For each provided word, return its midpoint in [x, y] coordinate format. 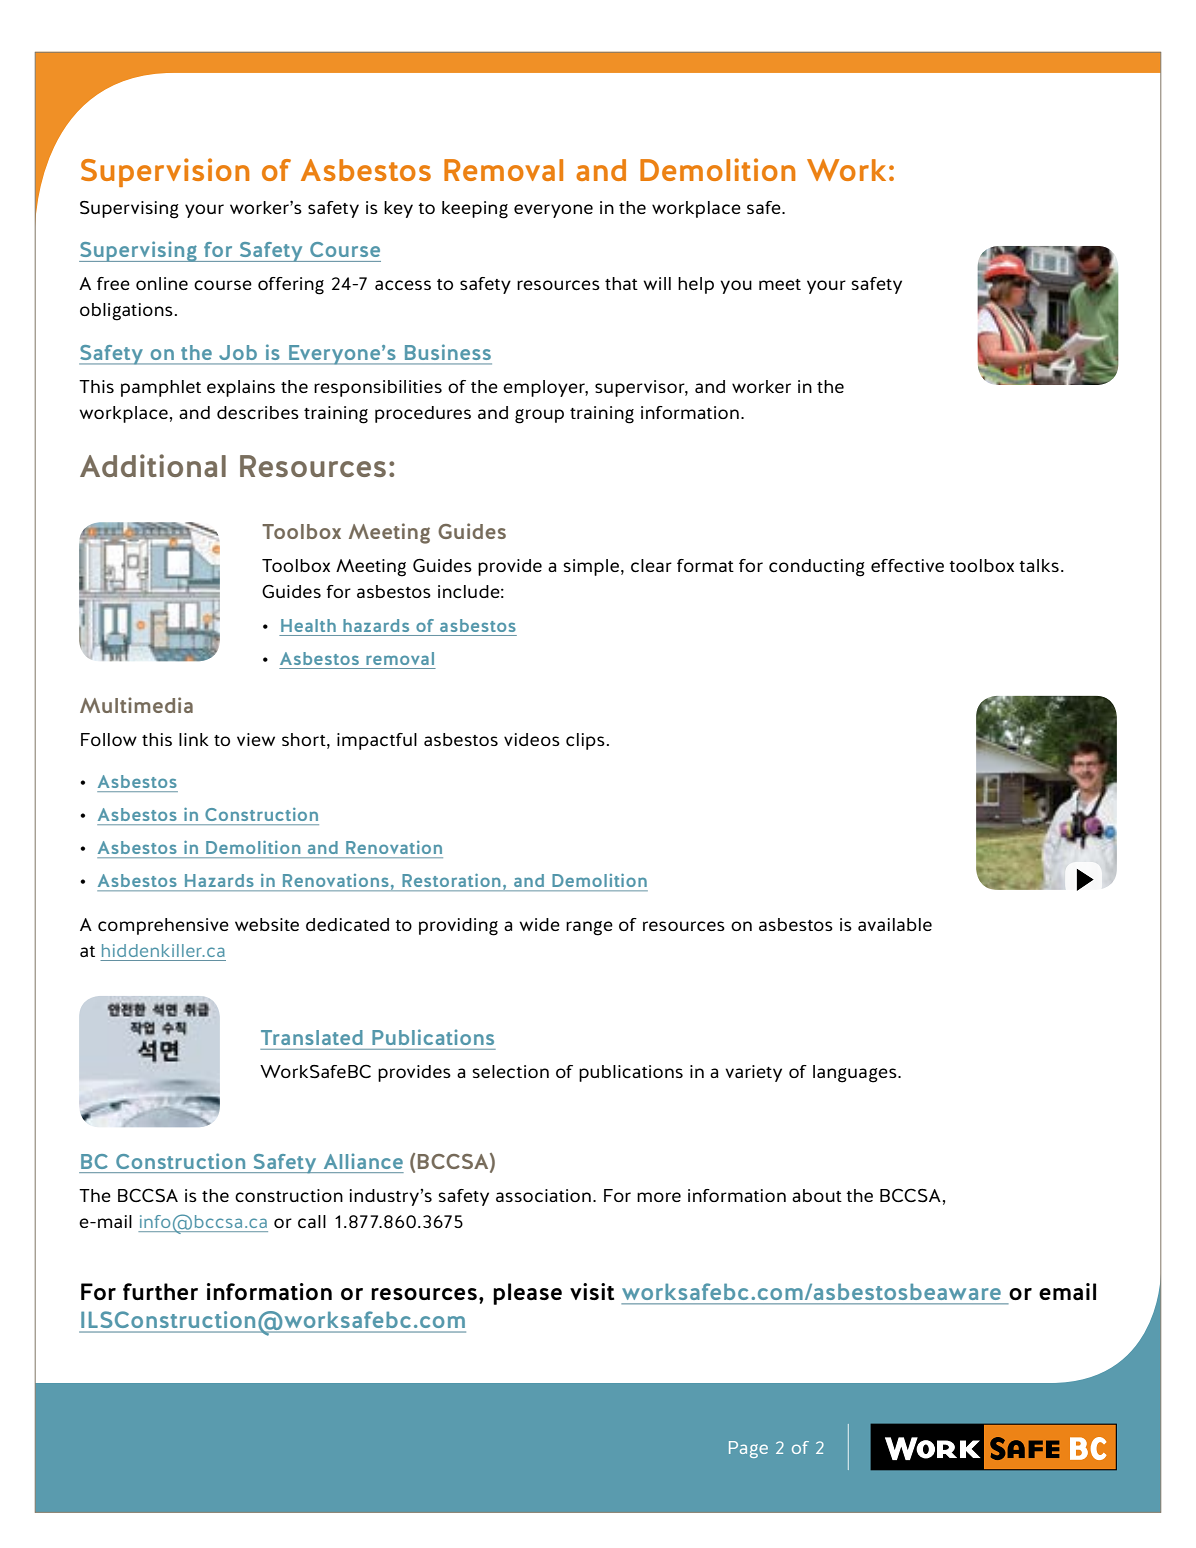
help [696, 285]
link [194, 739]
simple [591, 567]
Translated [312, 1037]
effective [907, 565]
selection [510, 1071]
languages [856, 1074]
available [895, 924]
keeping [475, 210]
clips [585, 741]
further [160, 1291]
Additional [153, 465]
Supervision [165, 172]
